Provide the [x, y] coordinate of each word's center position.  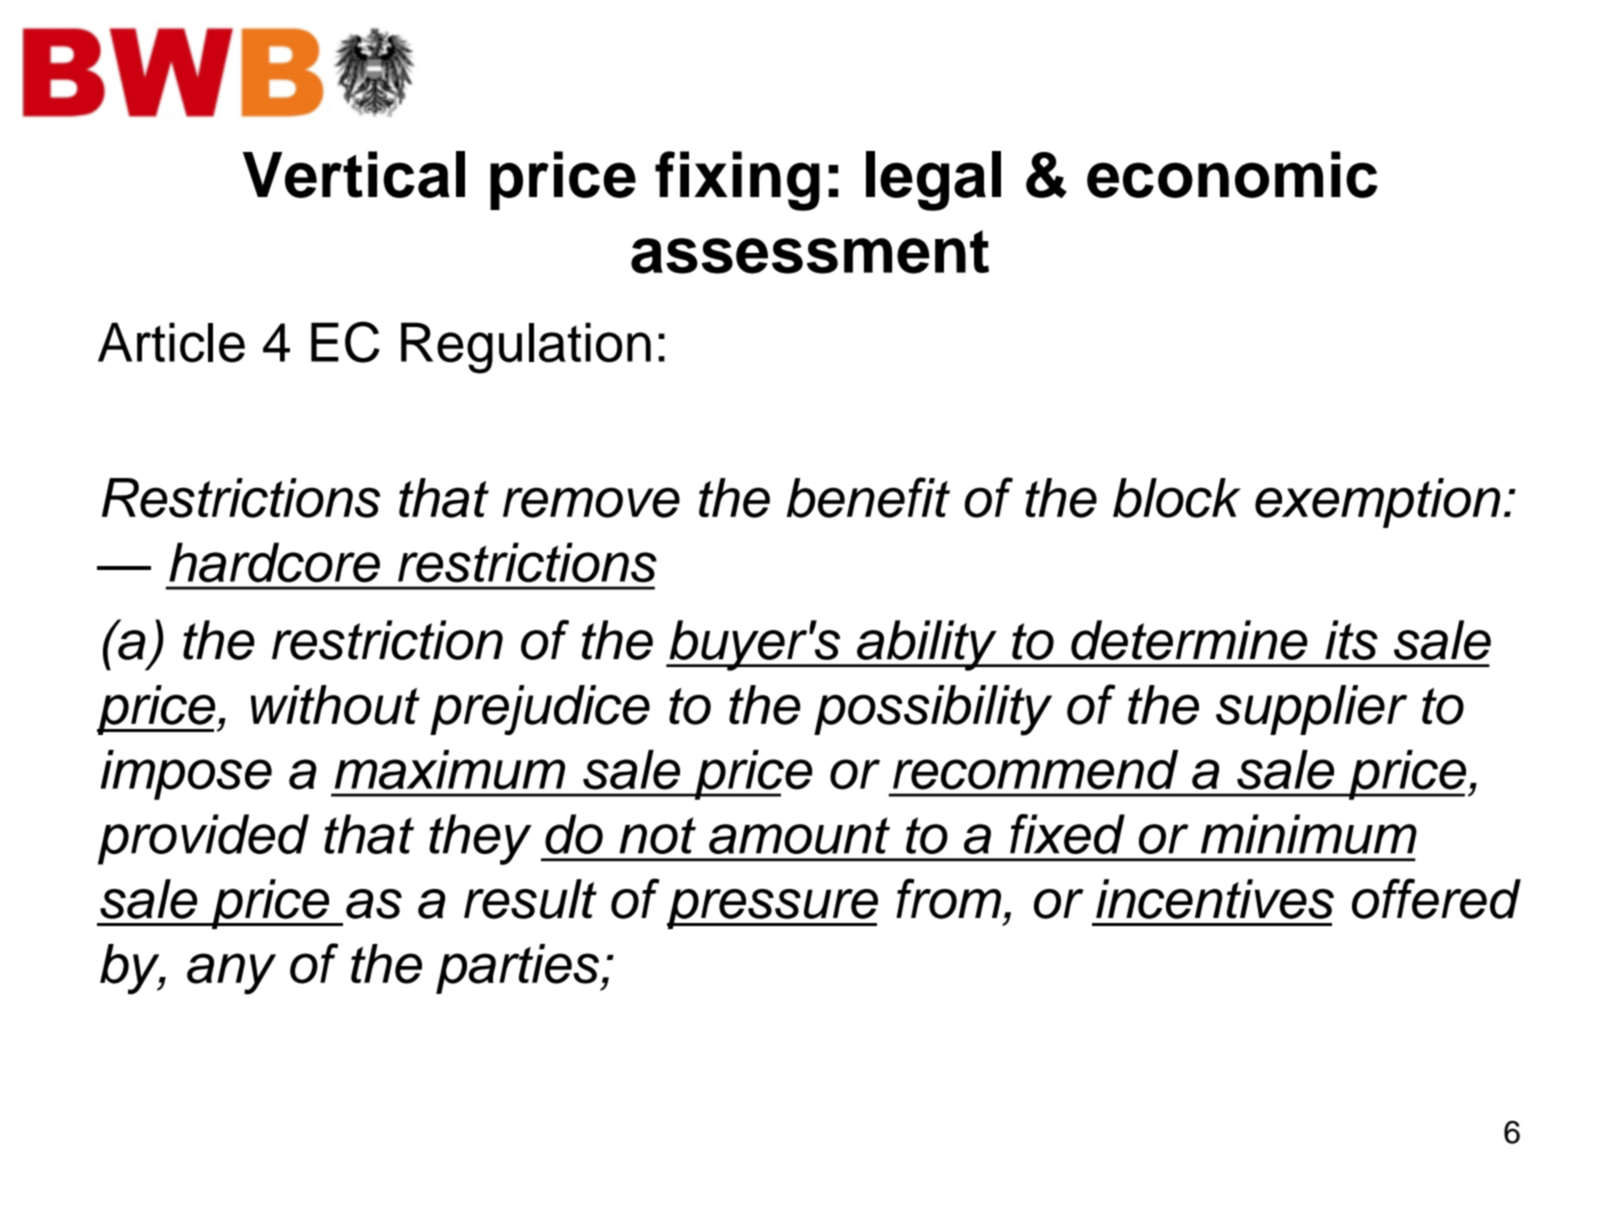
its [1351, 640]
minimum [1309, 834]
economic [1232, 174]
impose [186, 775]
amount [799, 835]
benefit [868, 497]
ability [927, 645]
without [335, 705]
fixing [737, 181]
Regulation [526, 348]
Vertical [354, 174]
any [231, 974]
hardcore [274, 562]
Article [171, 342]
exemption [1377, 503]
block [1177, 498]
